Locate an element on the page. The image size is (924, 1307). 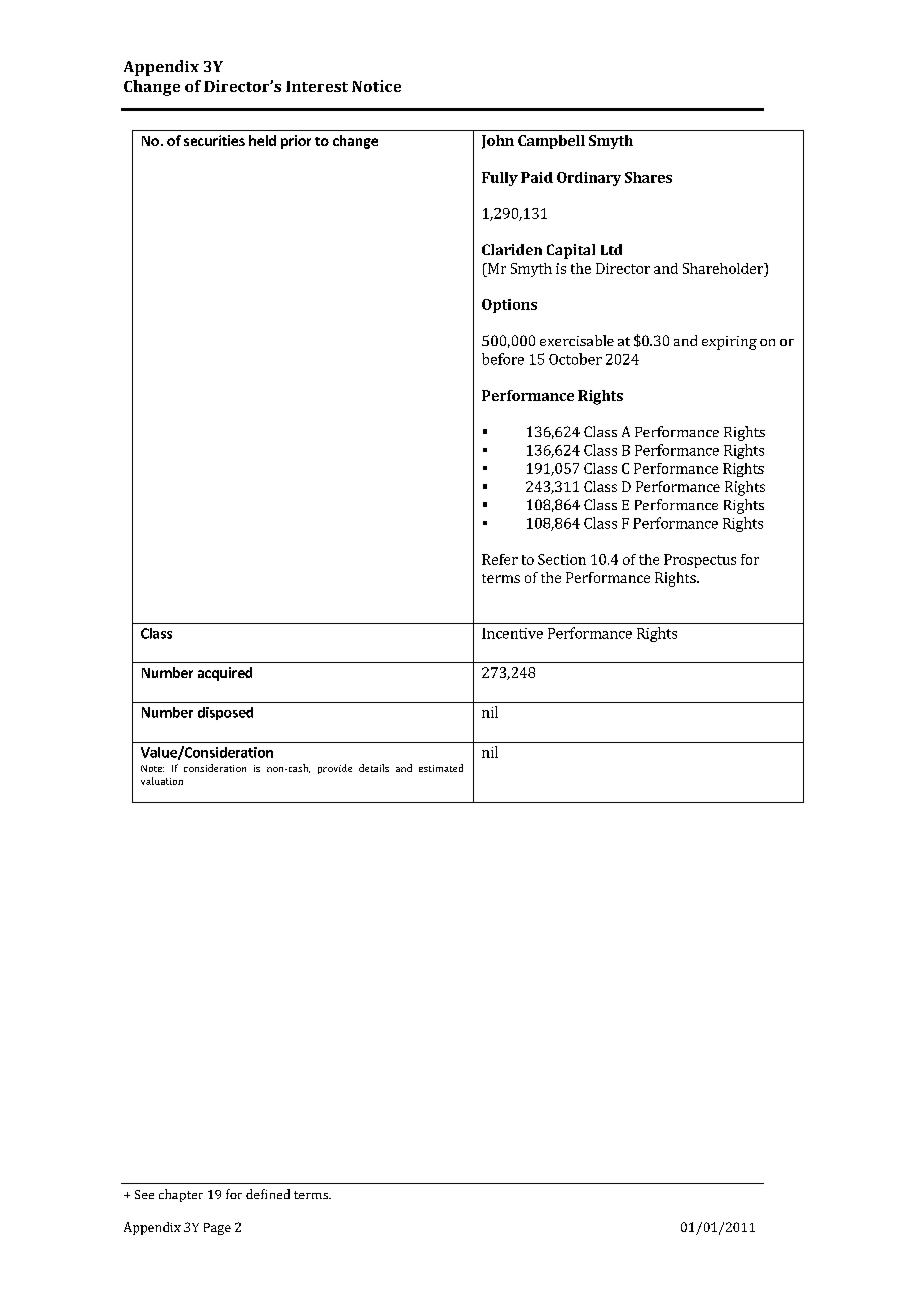
Prospectus is located at coordinates (700, 561).
